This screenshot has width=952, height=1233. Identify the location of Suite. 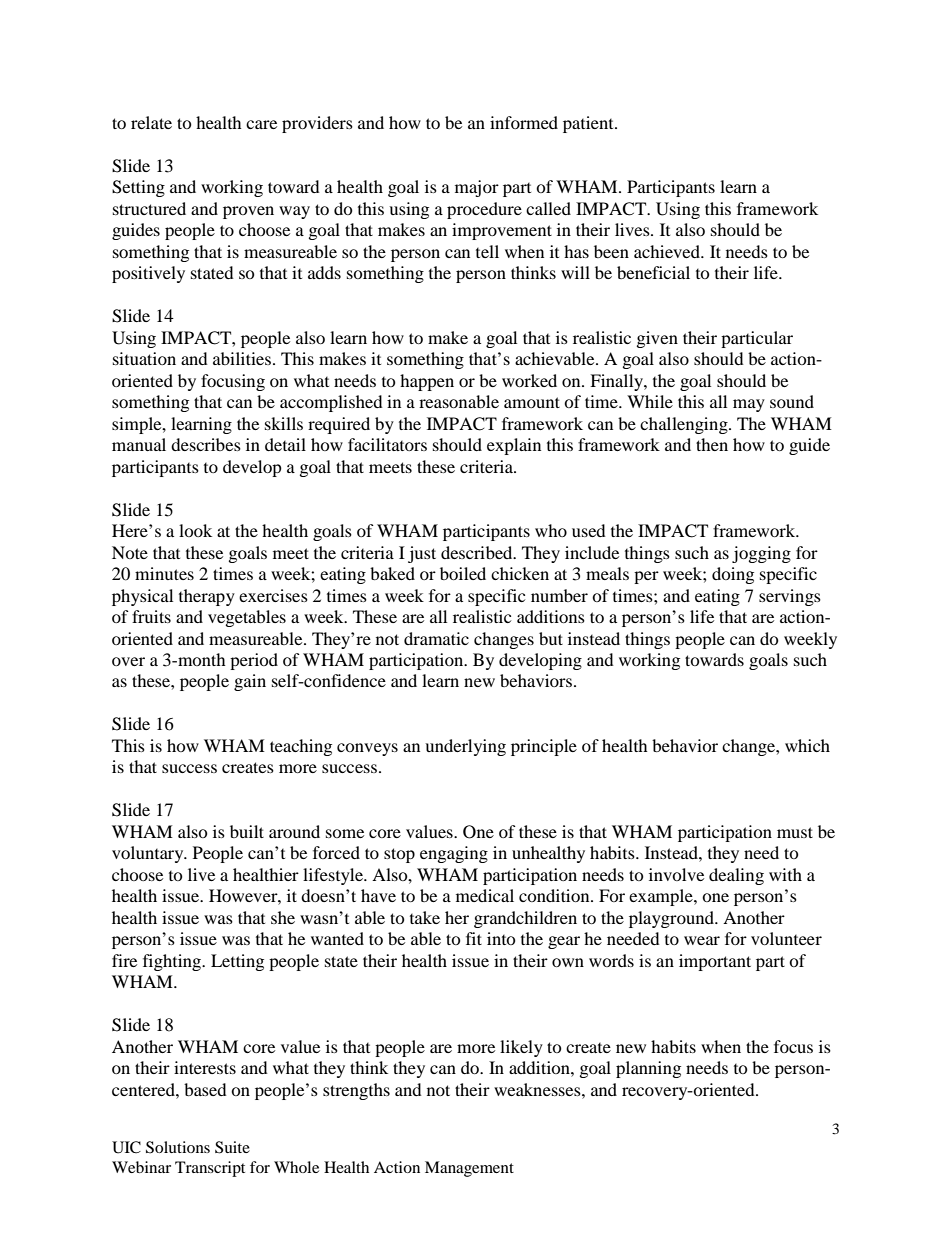
(232, 1147).
